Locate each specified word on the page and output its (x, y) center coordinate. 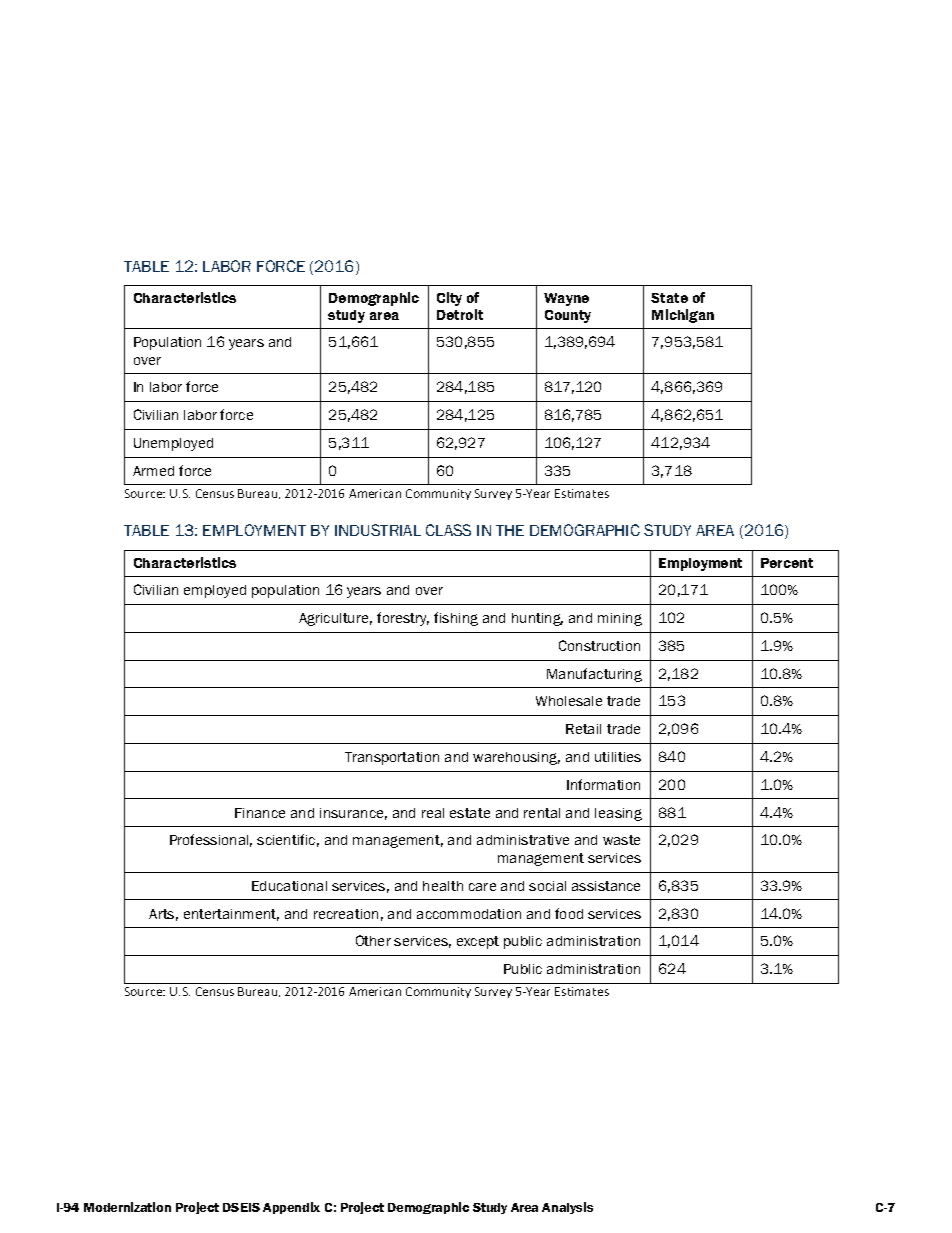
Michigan (683, 316)
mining (620, 619)
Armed (153, 471)
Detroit (460, 314)
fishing (456, 619)
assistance (606, 886)
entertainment (231, 915)
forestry (403, 619)
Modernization (127, 1207)
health (443, 886)
